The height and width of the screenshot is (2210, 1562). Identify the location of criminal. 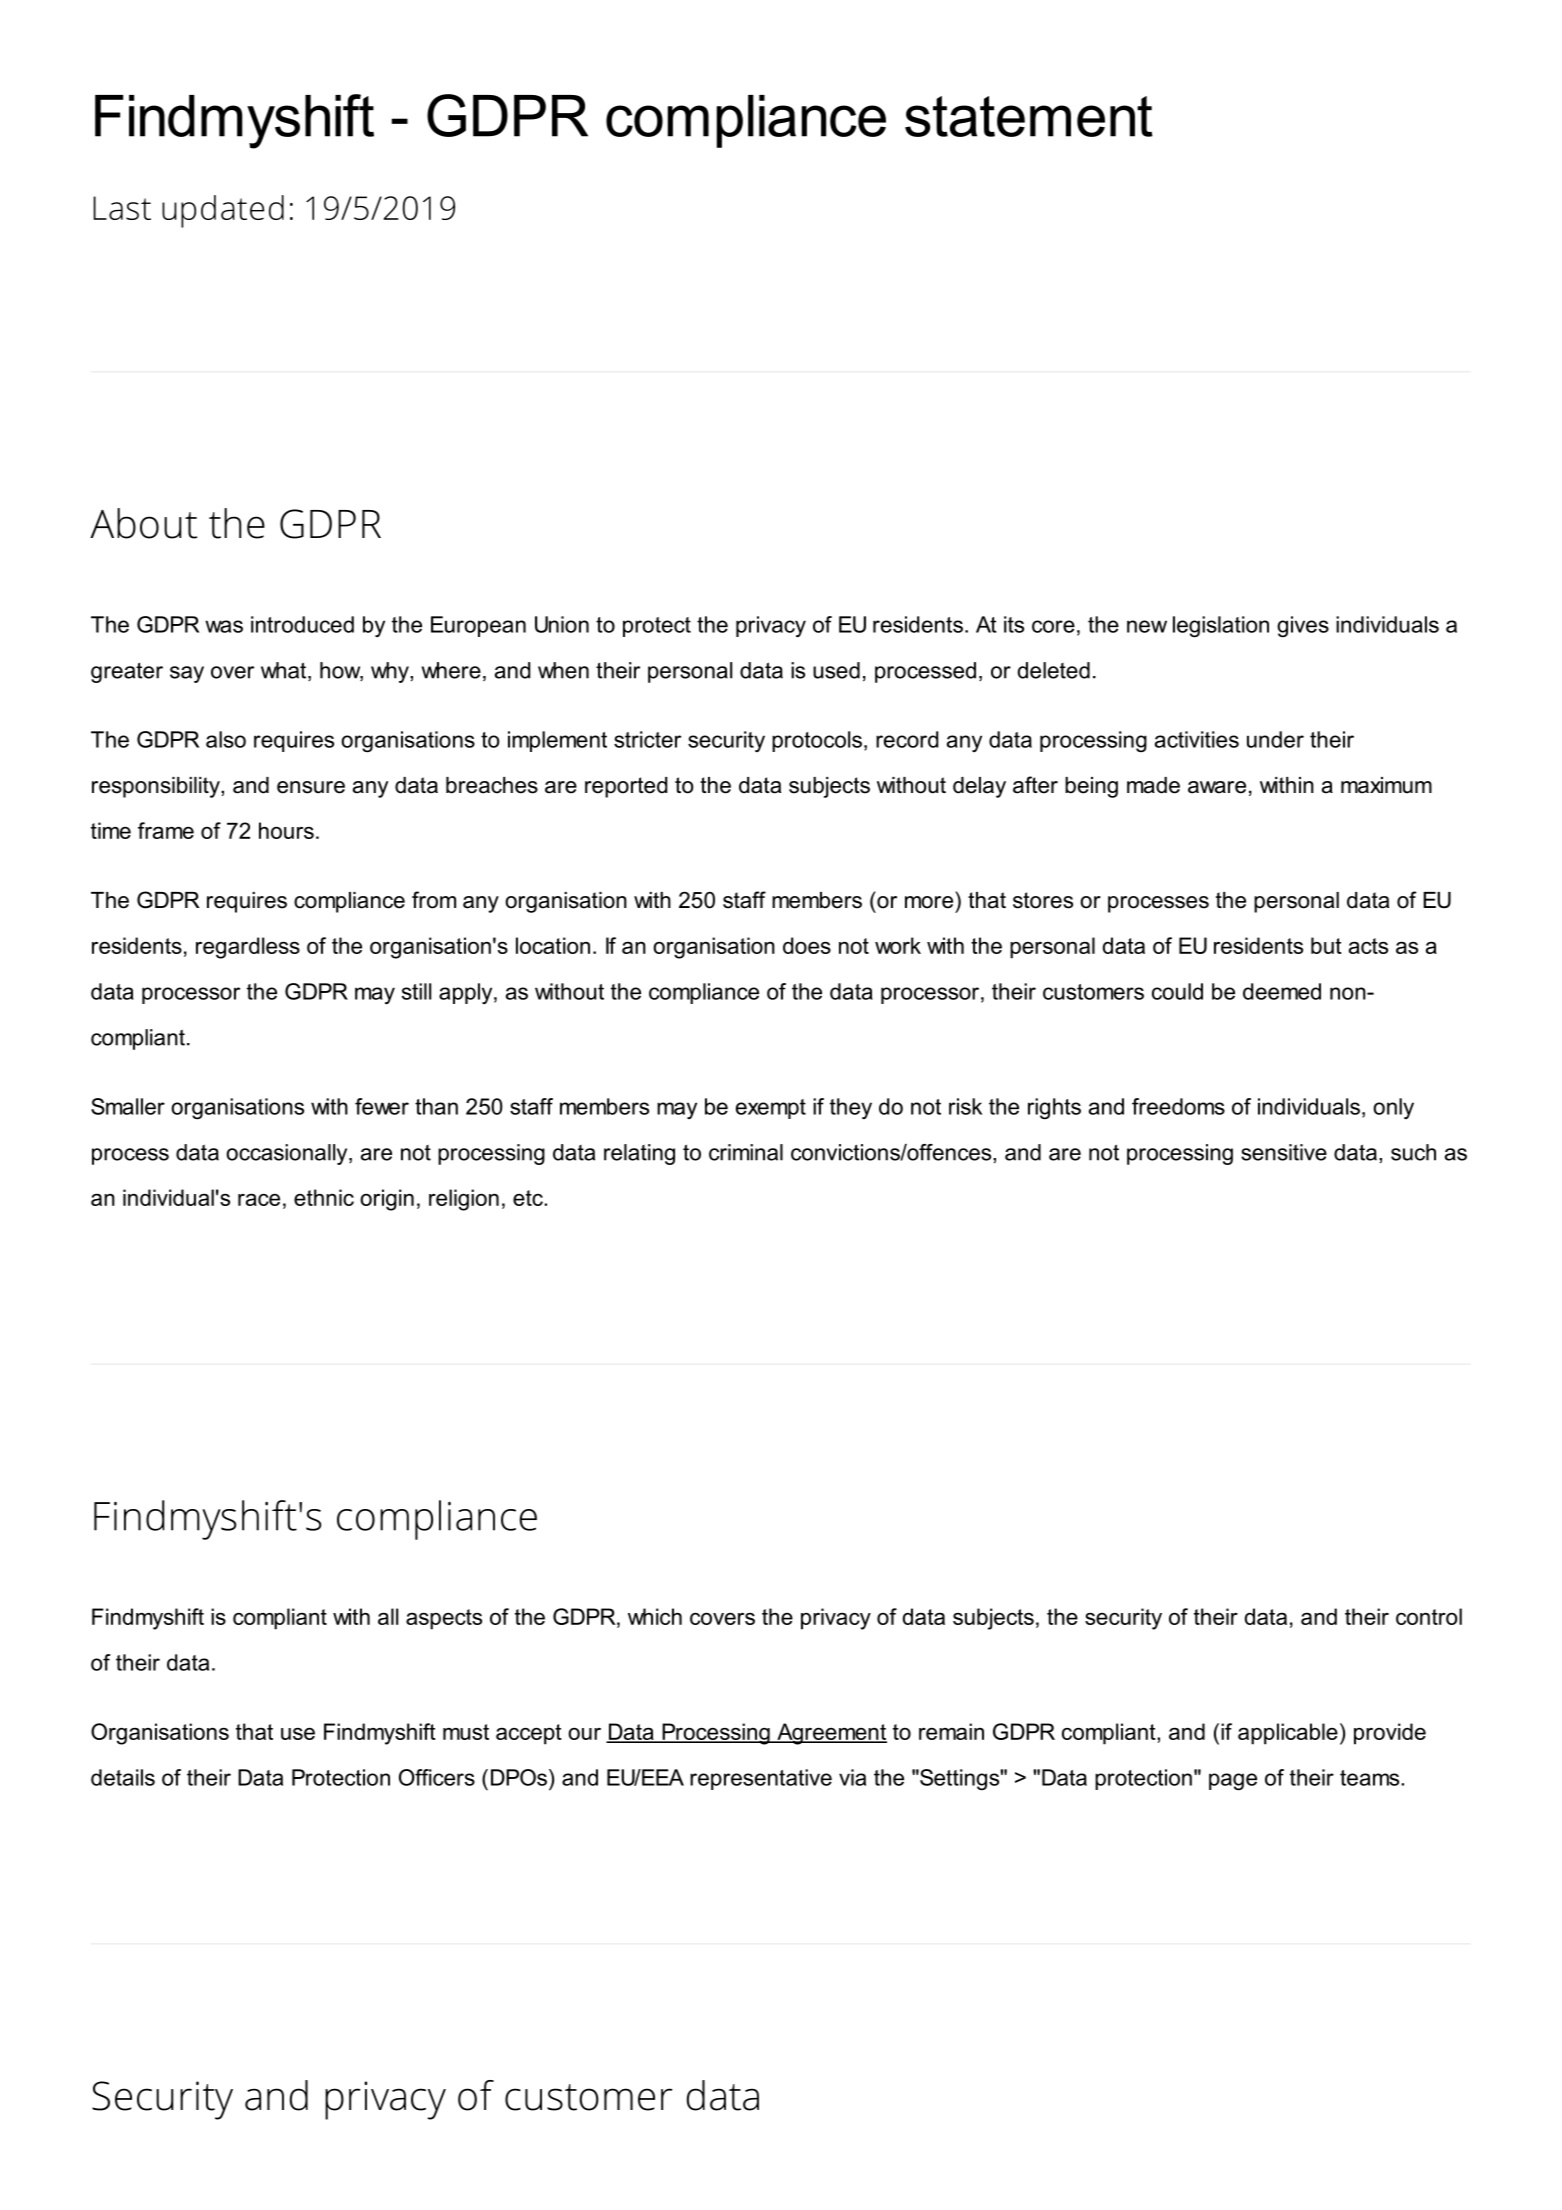
(746, 1152).
